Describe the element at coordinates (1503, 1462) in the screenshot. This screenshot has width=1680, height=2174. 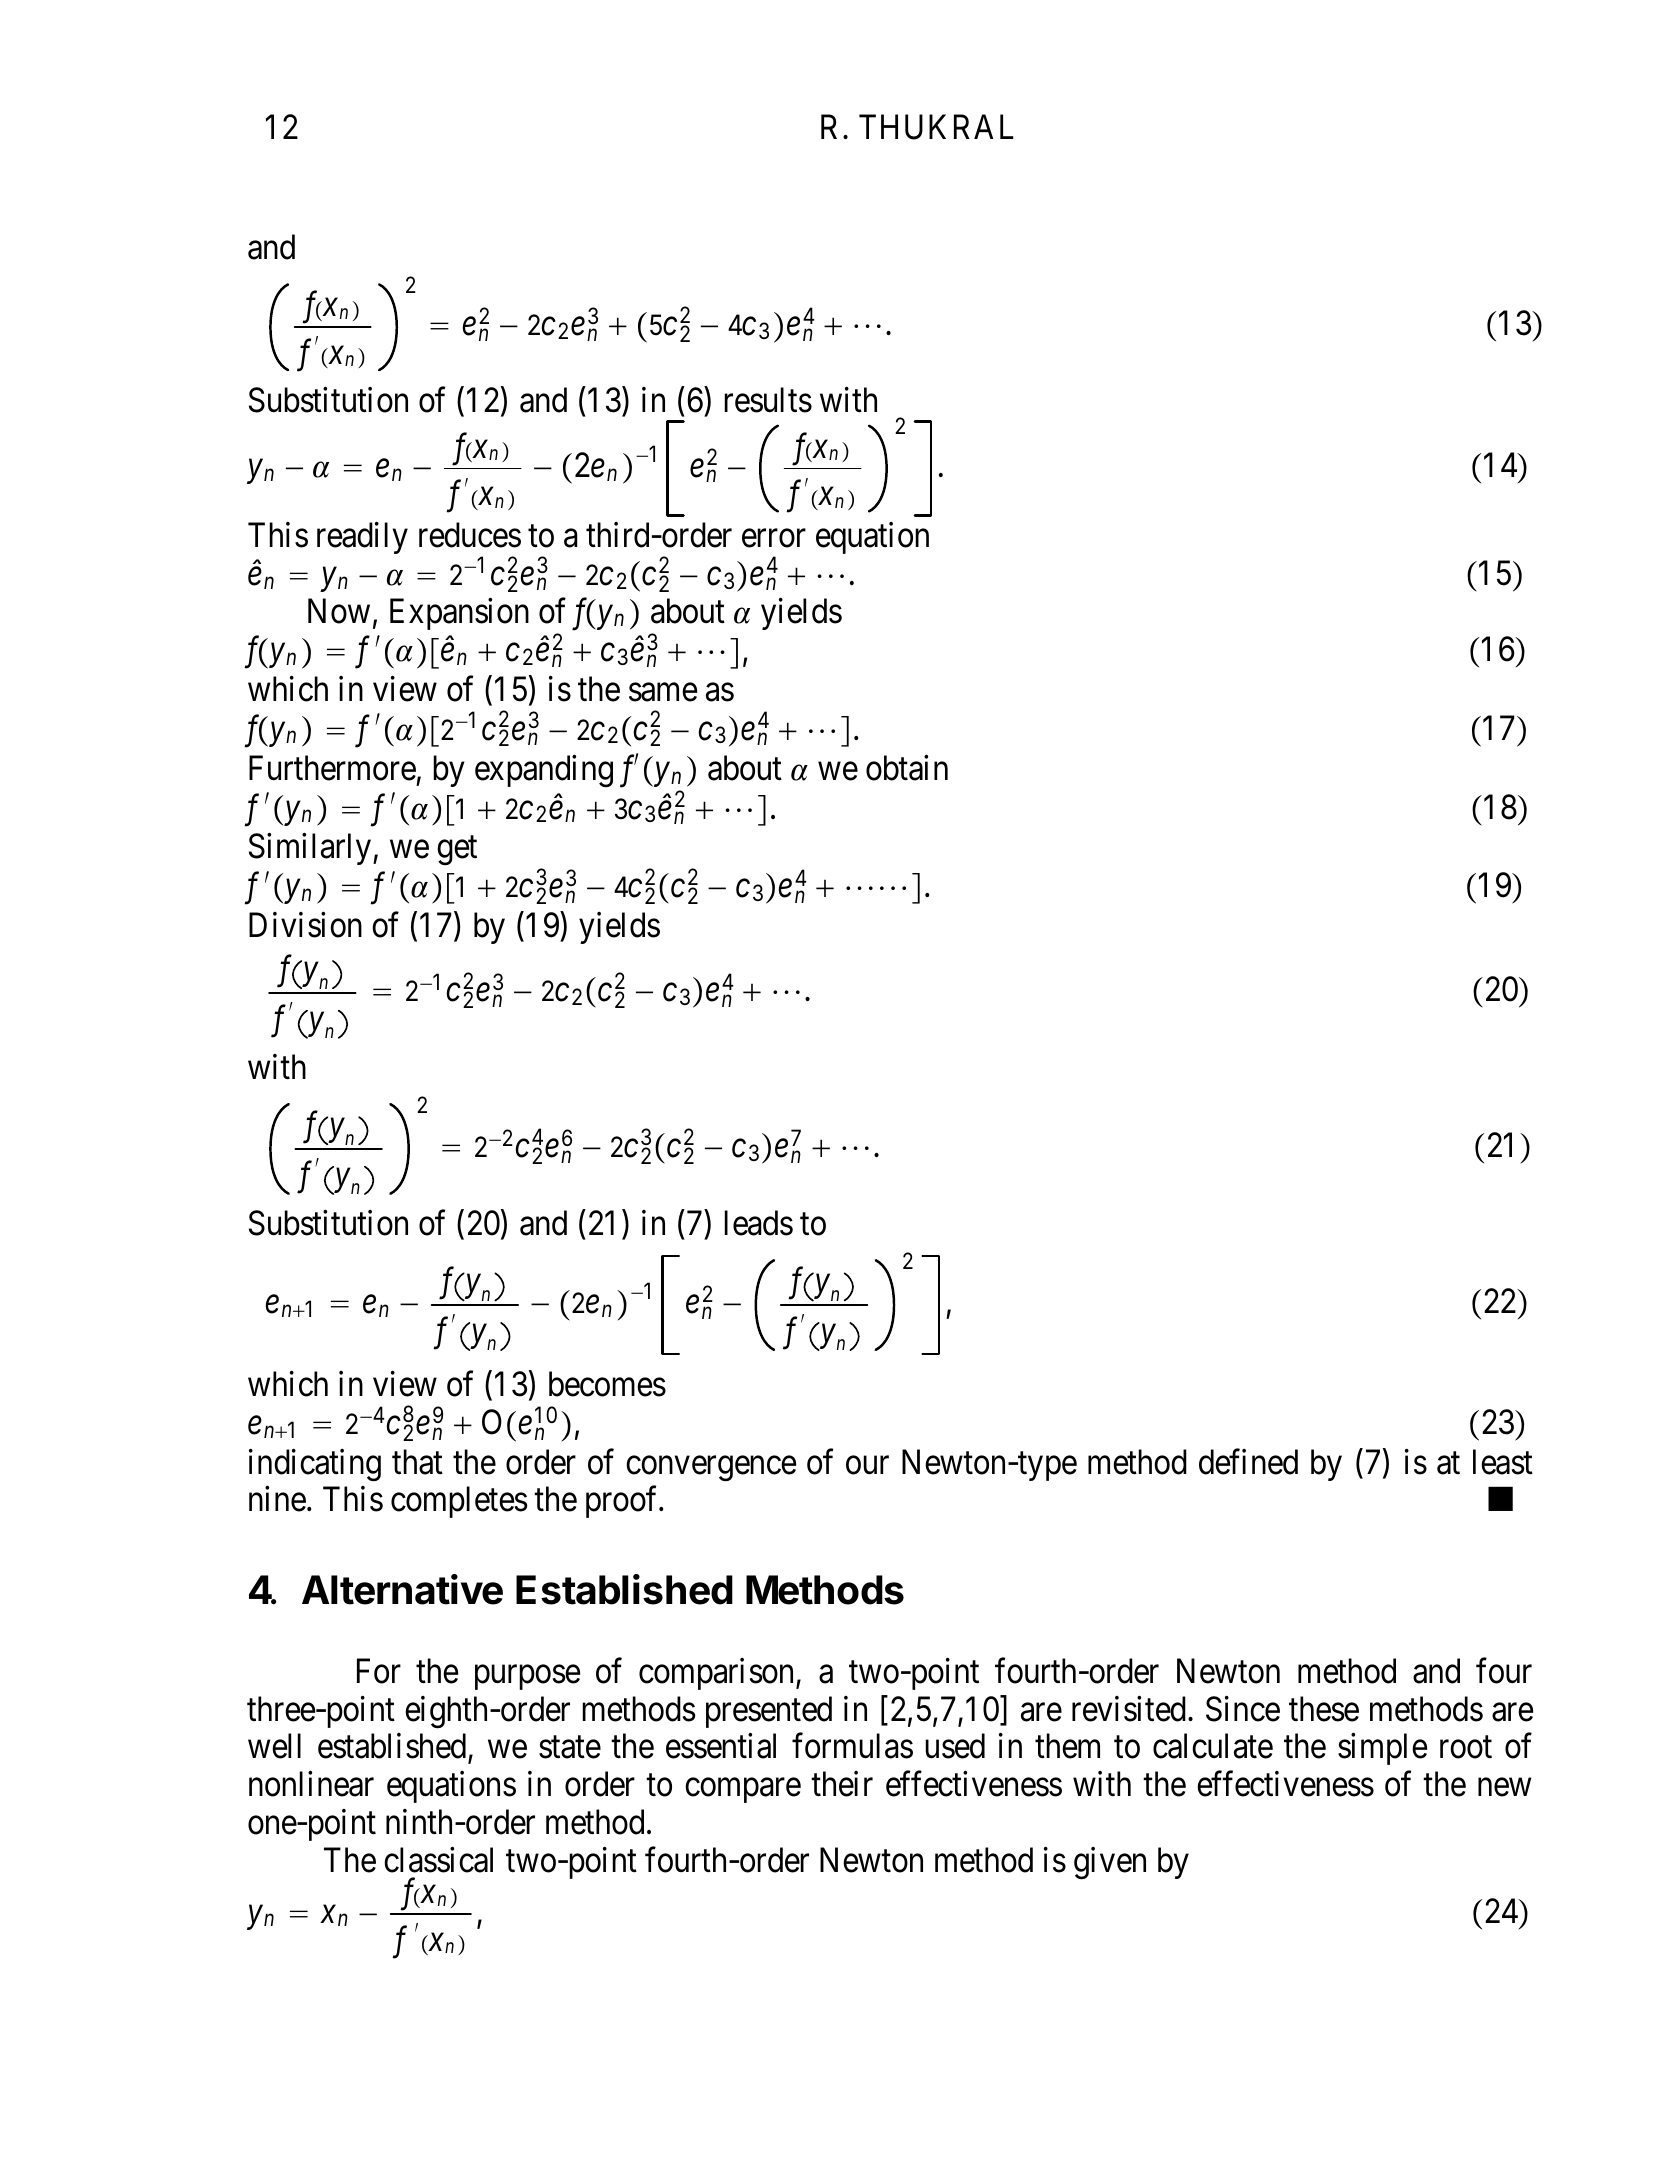
I see `least` at that location.
